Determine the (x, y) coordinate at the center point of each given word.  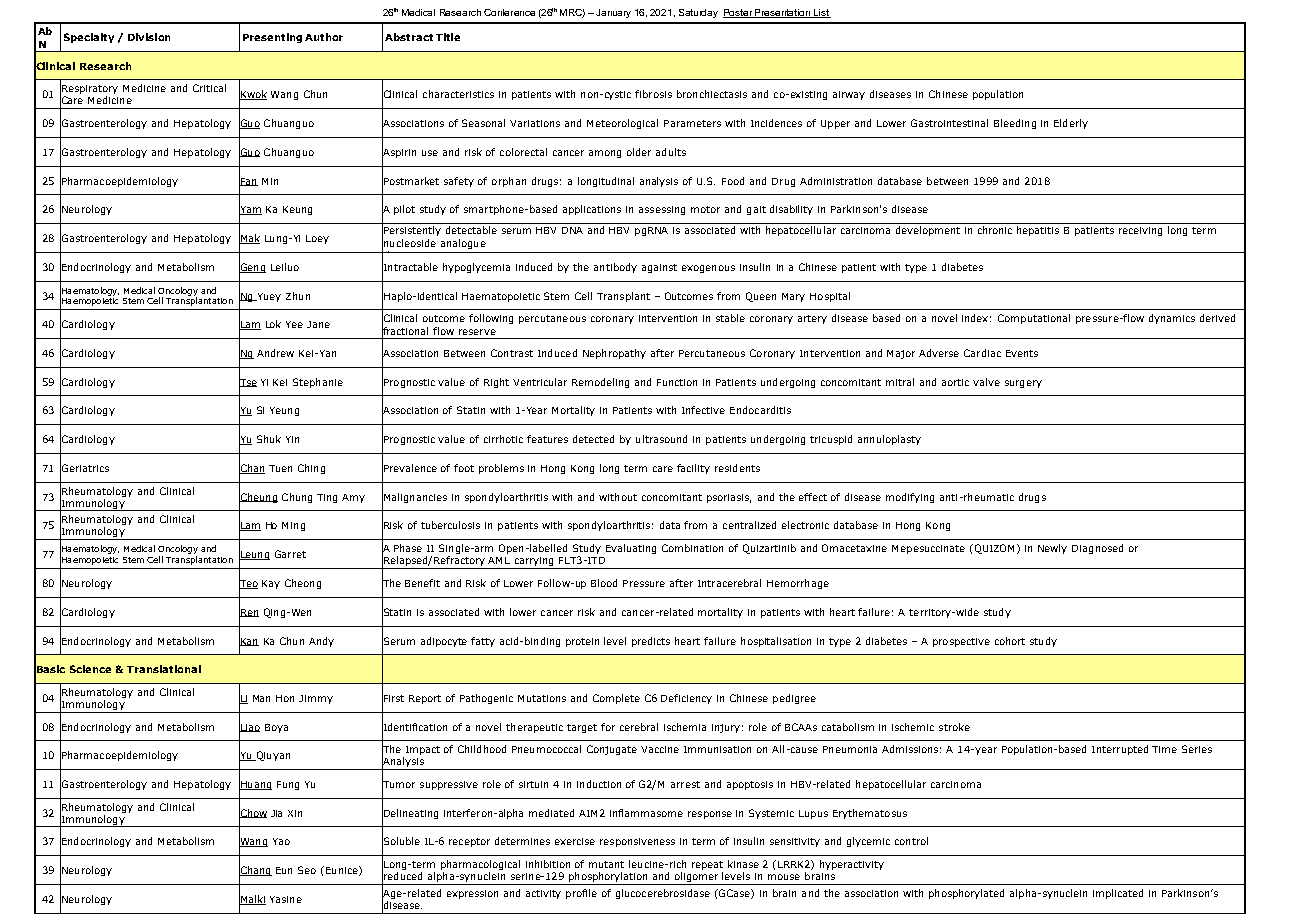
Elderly (1071, 124)
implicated (1118, 894)
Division (149, 37)
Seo (307, 870)
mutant (606, 864)
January (613, 13)
